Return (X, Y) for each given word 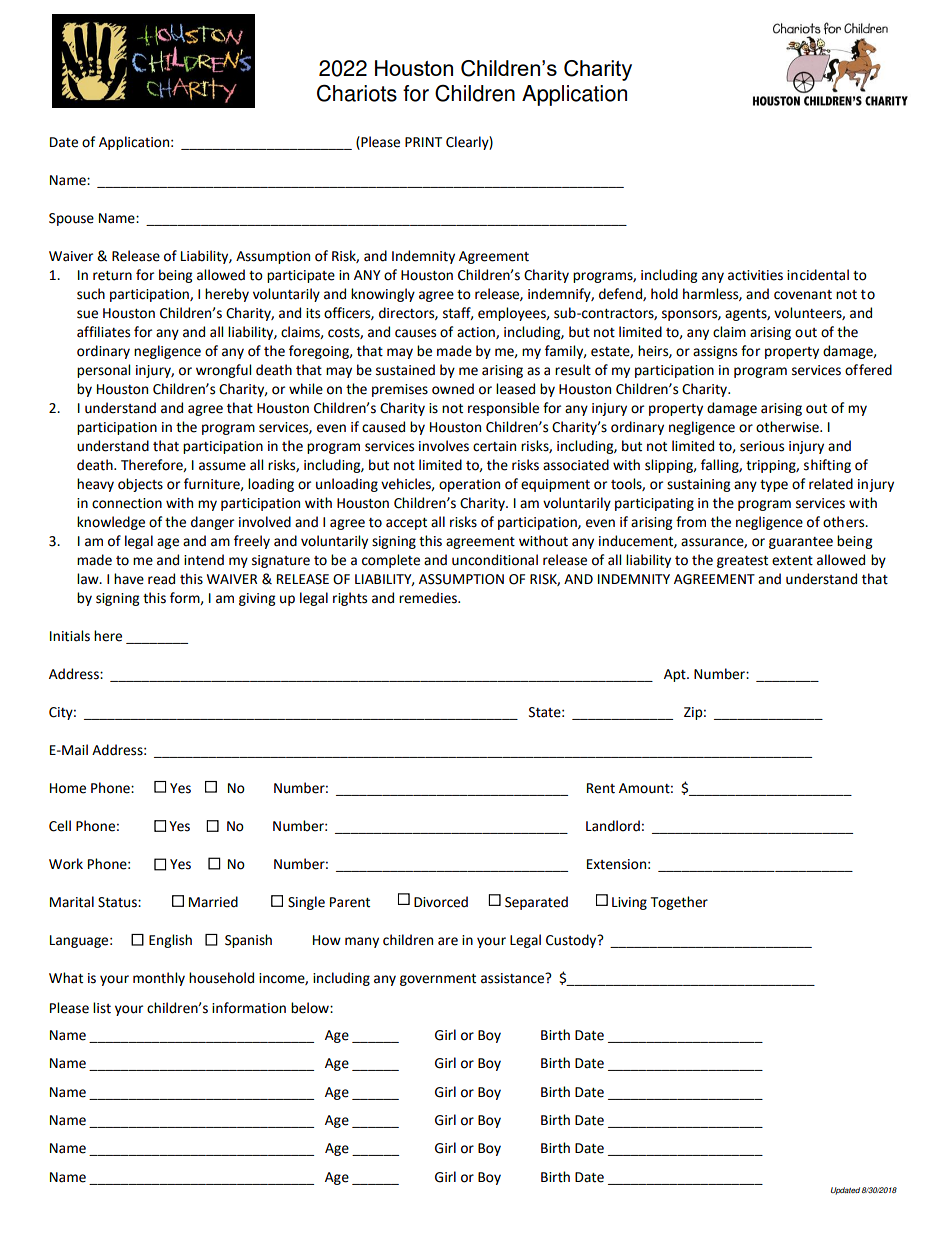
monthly (159, 979)
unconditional (495, 560)
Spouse (71, 219)
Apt (676, 675)
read (161, 579)
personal (103, 371)
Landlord (613, 826)
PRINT (423, 142)
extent (792, 561)
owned (453, 389)
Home (68, 788)
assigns (715, 352)
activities (755, 275)
